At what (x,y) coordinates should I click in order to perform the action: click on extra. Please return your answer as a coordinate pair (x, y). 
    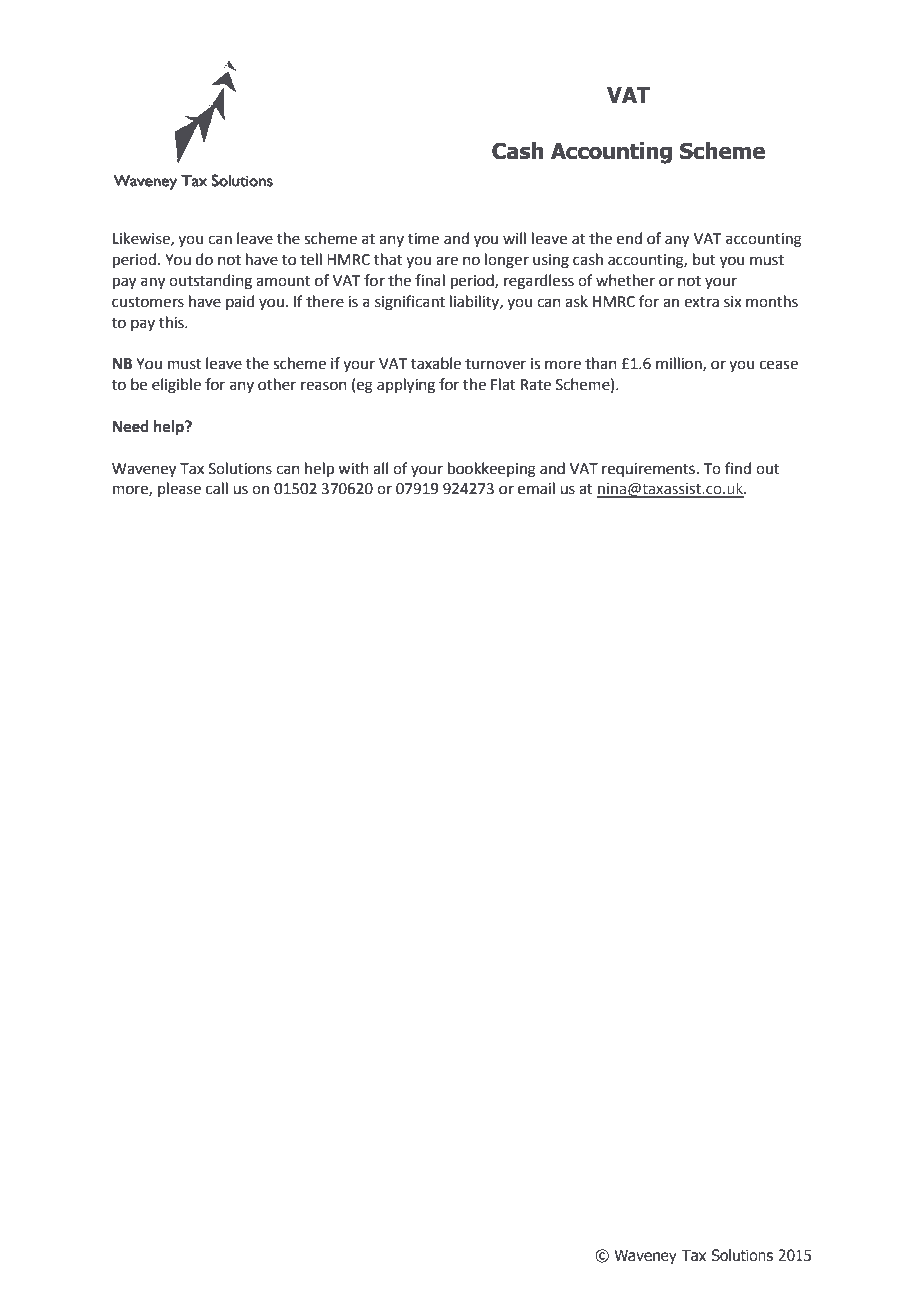
    Looking at the image, I should click on (701, 302).
